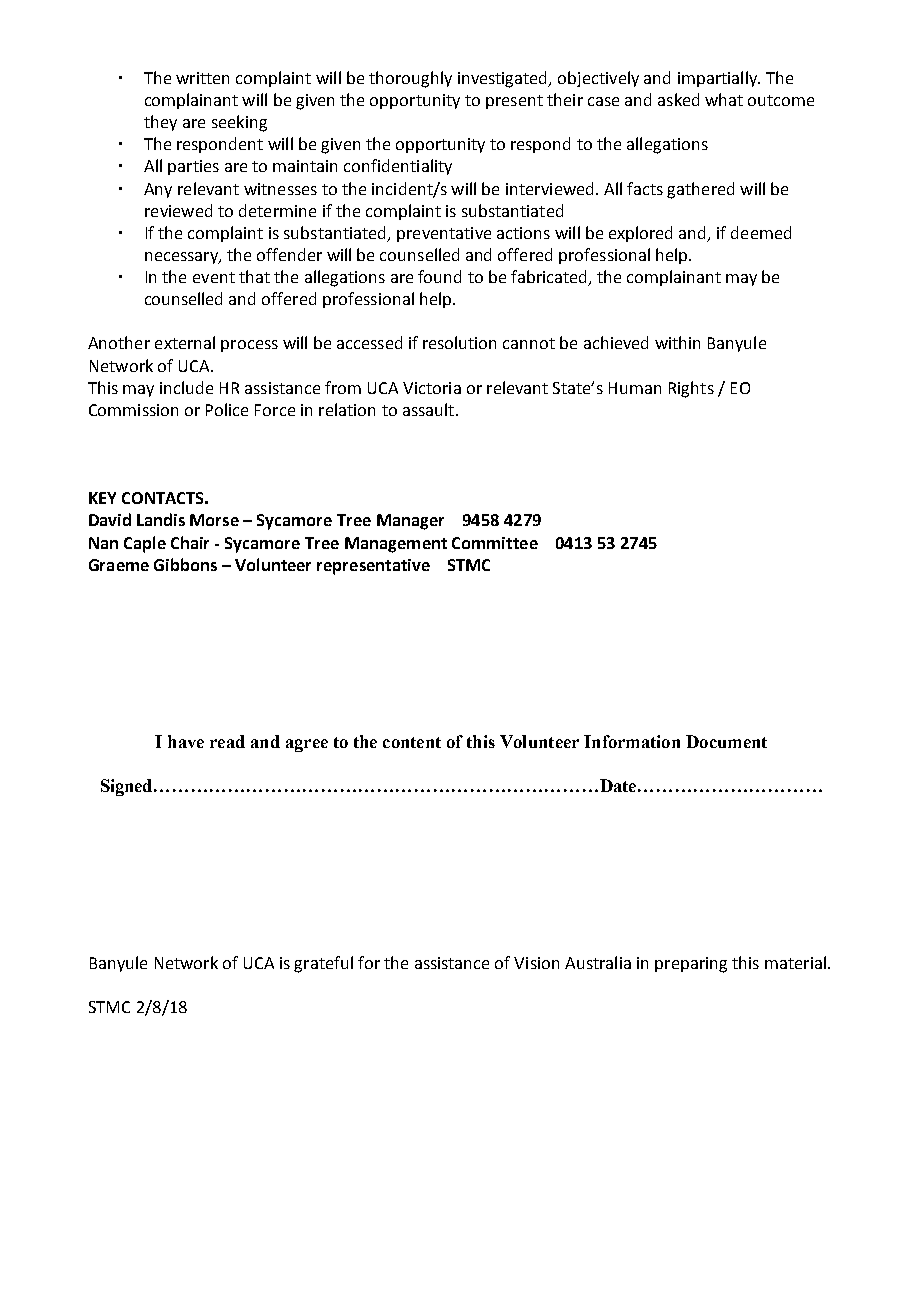 This screenshot has width=924, height=1308. I want to click on grateful, so click(323, 964).
